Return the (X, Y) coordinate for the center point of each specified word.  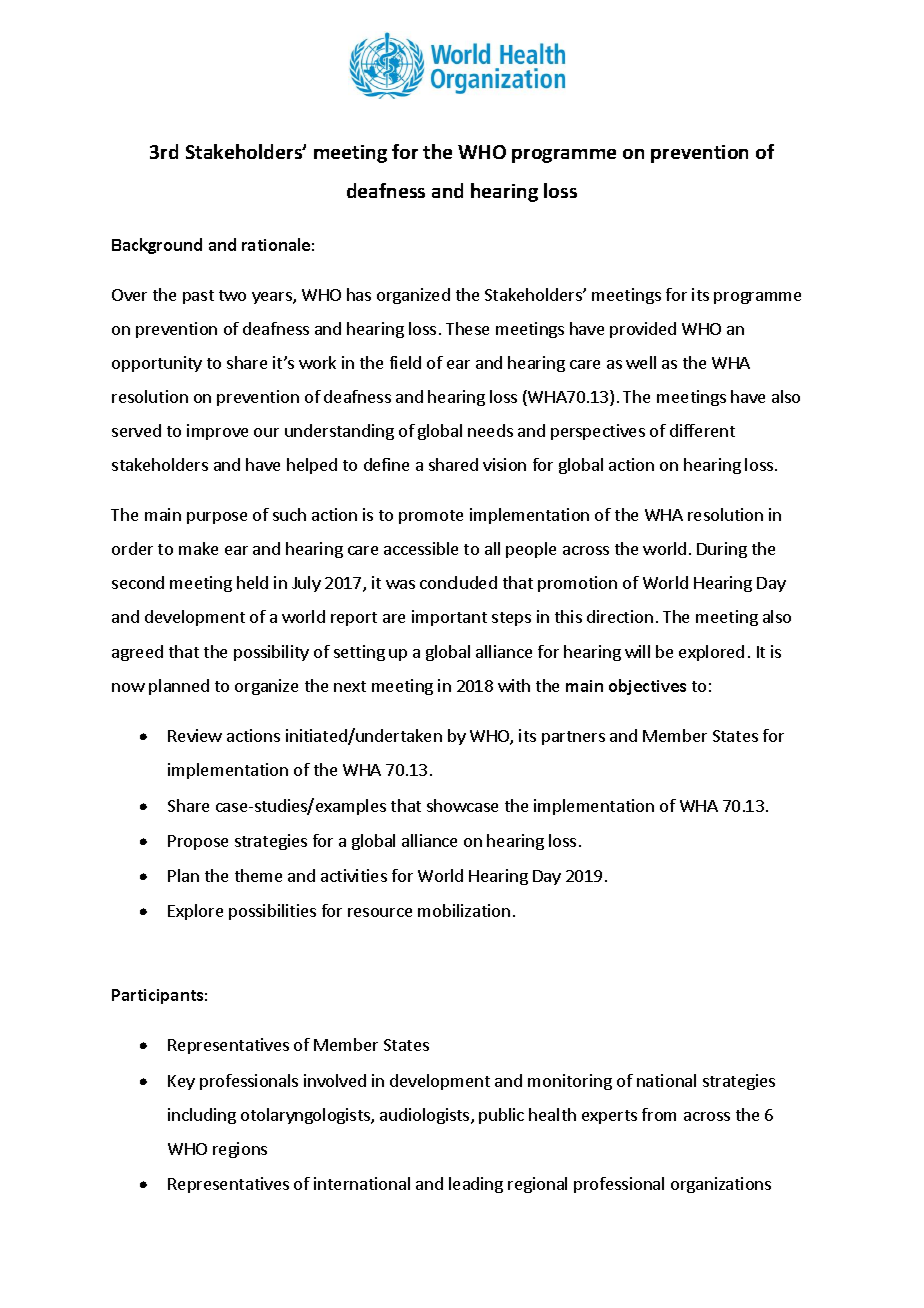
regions (240, 1150)
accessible (421, 548)
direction (620, 616)
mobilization (464, 910)
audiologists (426, 1116)
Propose (198, 842)
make (198, 548)
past (198, 297)
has (359, 294)
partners (573, 738)
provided (643, 330)
